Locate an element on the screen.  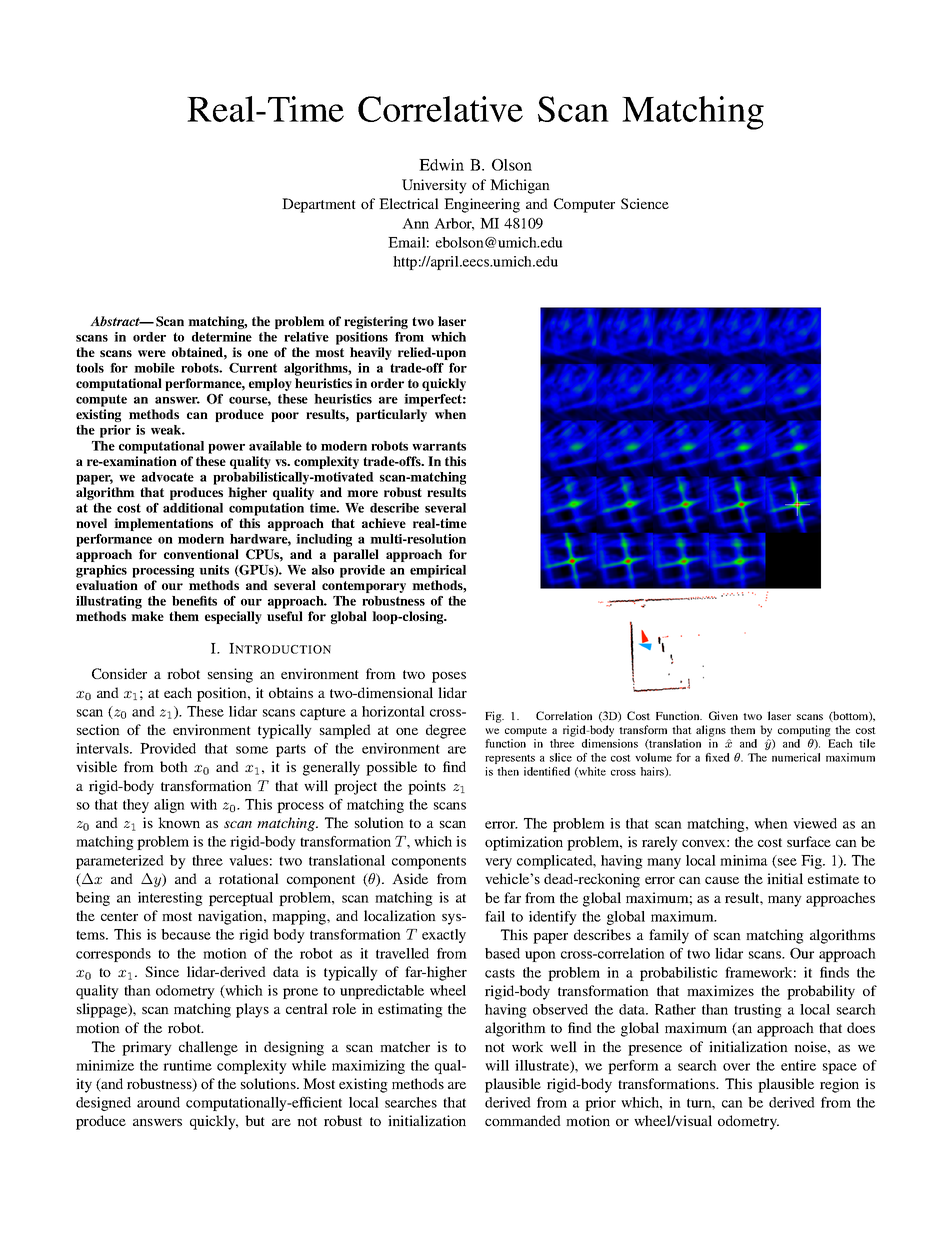
warrants is located at coordinates (439, 446).
